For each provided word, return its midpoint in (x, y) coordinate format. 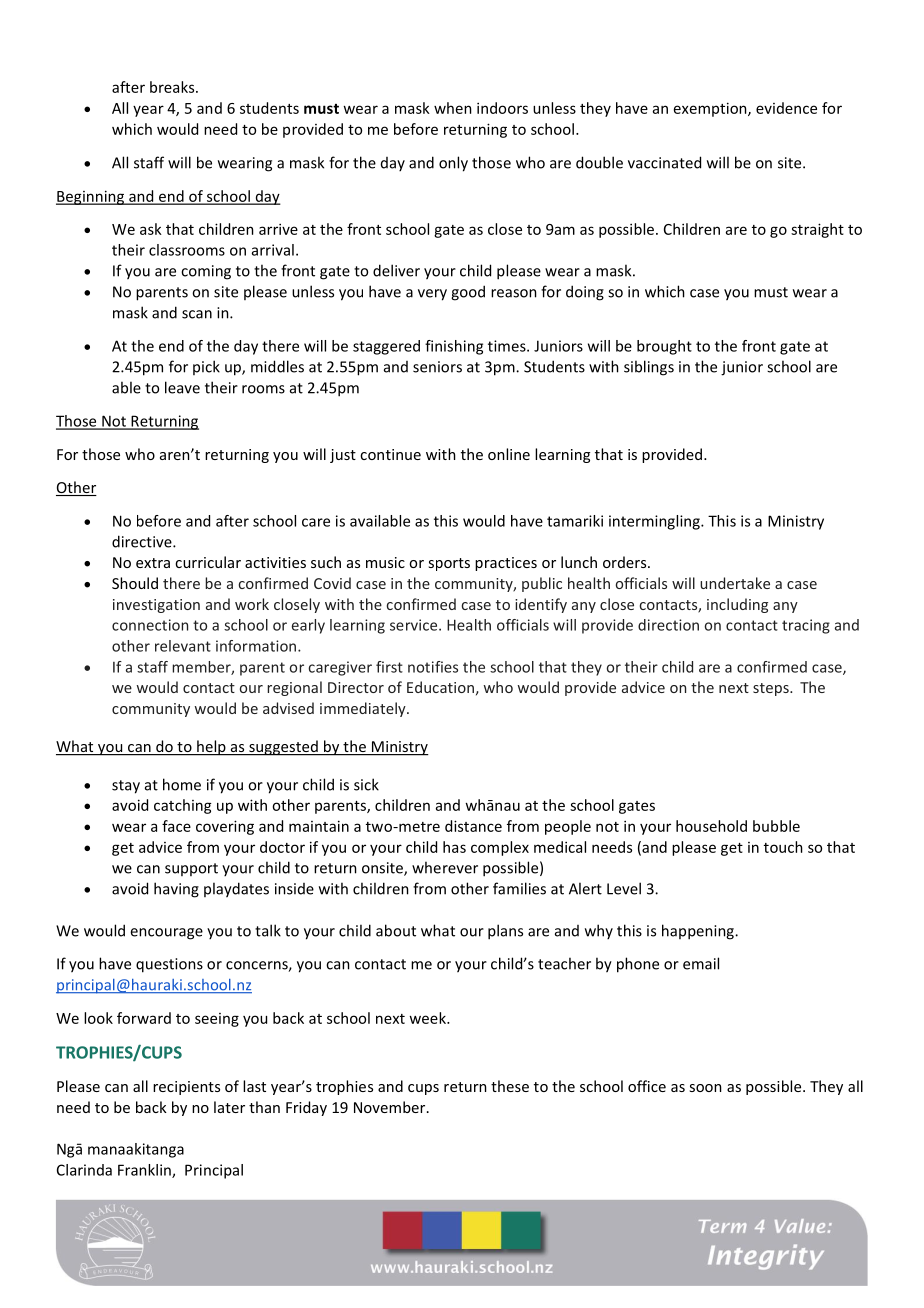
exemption (711, 109)
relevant (183, 646)
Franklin (145, 1171)
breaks (173, 87)
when (453, 108)
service (415, 625)
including (737, 605)
